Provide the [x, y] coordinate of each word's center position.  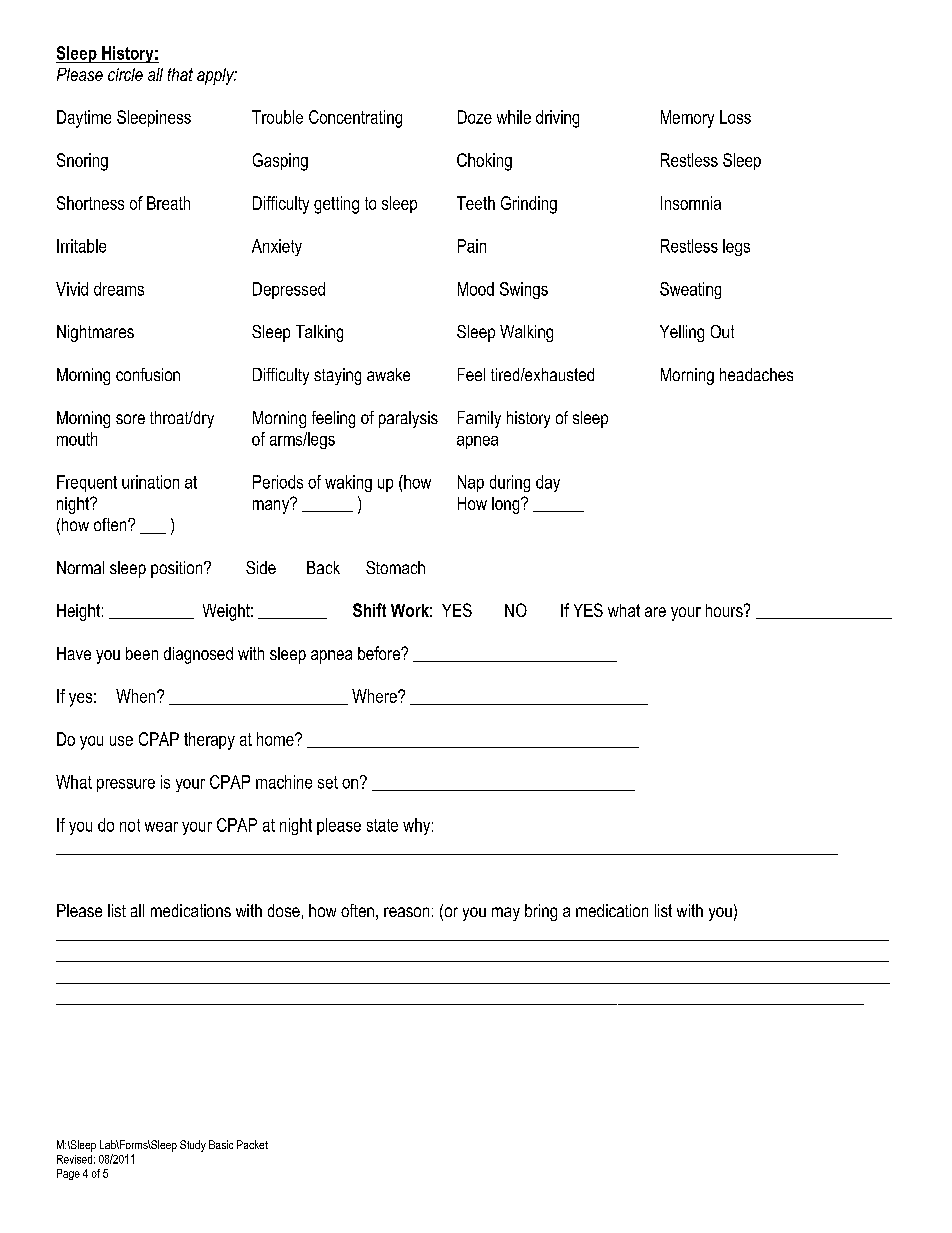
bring [541, 912]
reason [406, 912]
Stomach [395, 567]
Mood [476, 289]
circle [125, 74]
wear [161, 827]
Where [375, 696]
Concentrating [355, 119]
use [121, 741]
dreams [119, 289]
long [507, 505]
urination [150, 482]
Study [193, 1146]
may [506, 914]
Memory [687, 119]
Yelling [682, 333]
